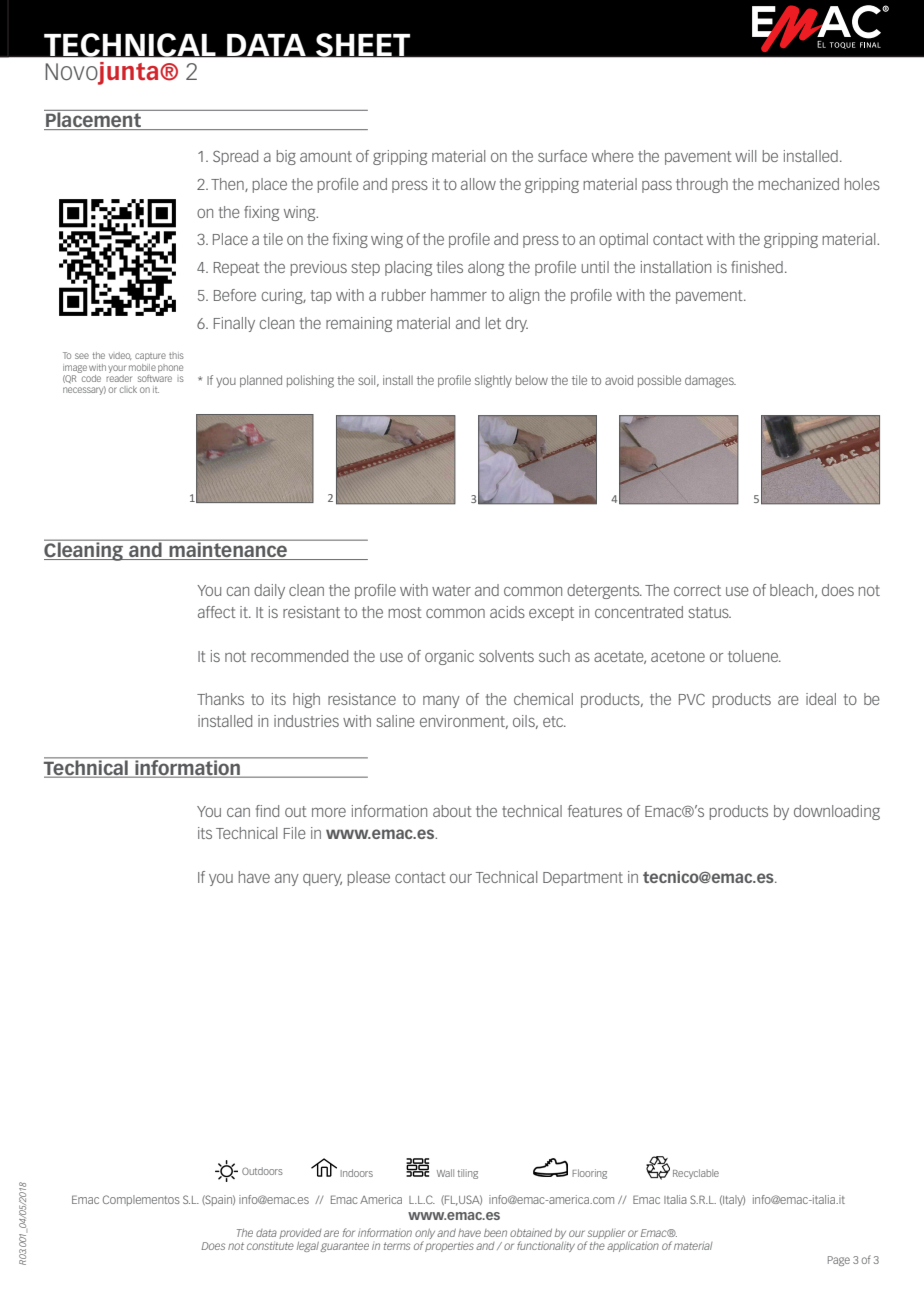 Image resolution: width=924 pixels, height=1308 pixels. I want to click on allow, so click(478, 184).
